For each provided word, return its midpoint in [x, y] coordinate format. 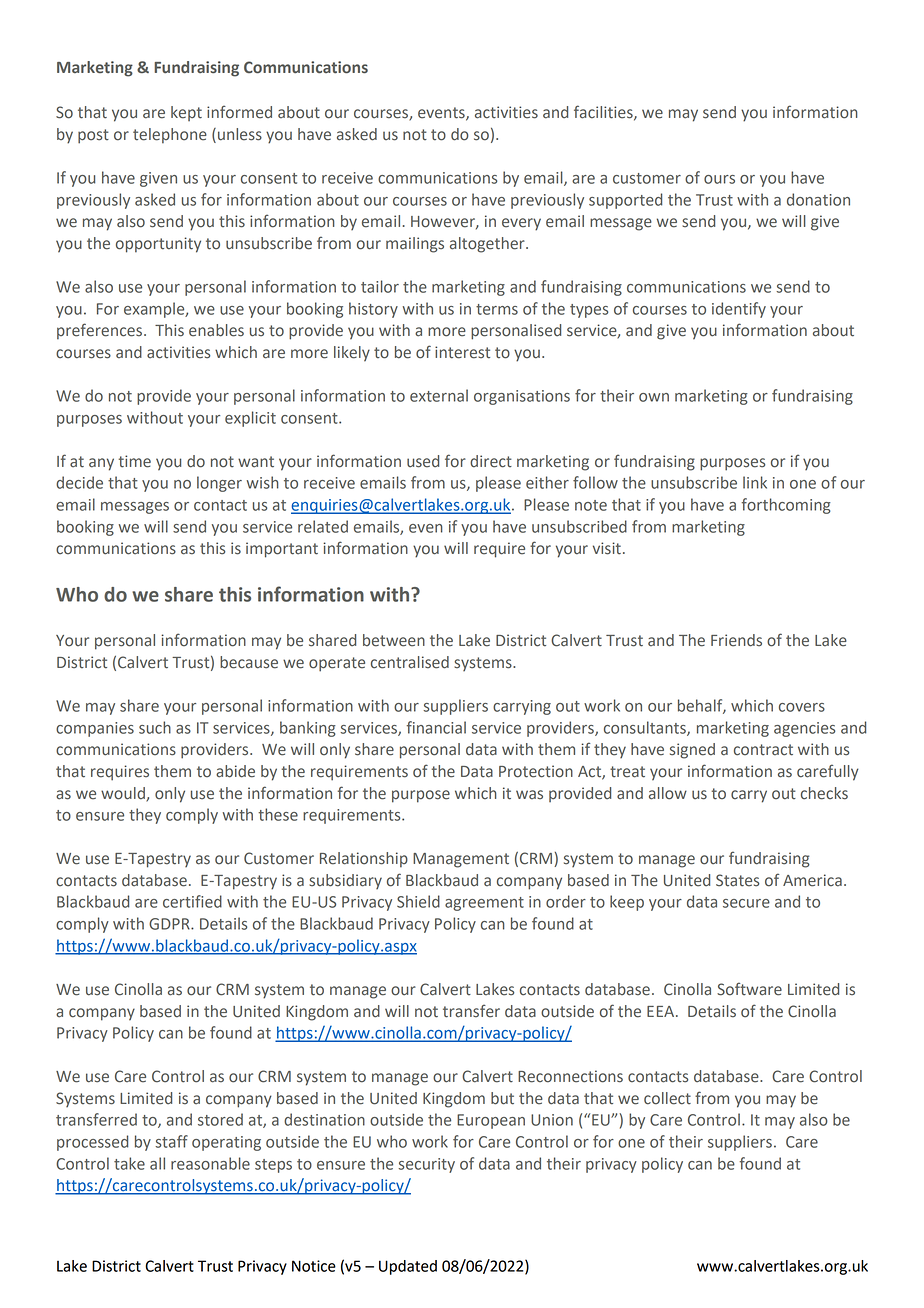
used [423, 461]
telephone [170, 136]
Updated [408, 1267]
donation [818, 199]
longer [219, 484]
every [521, 224]
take [129, 1163]
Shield [418, 901]
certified [192, 901]
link [755, 482]
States [737, 880]
